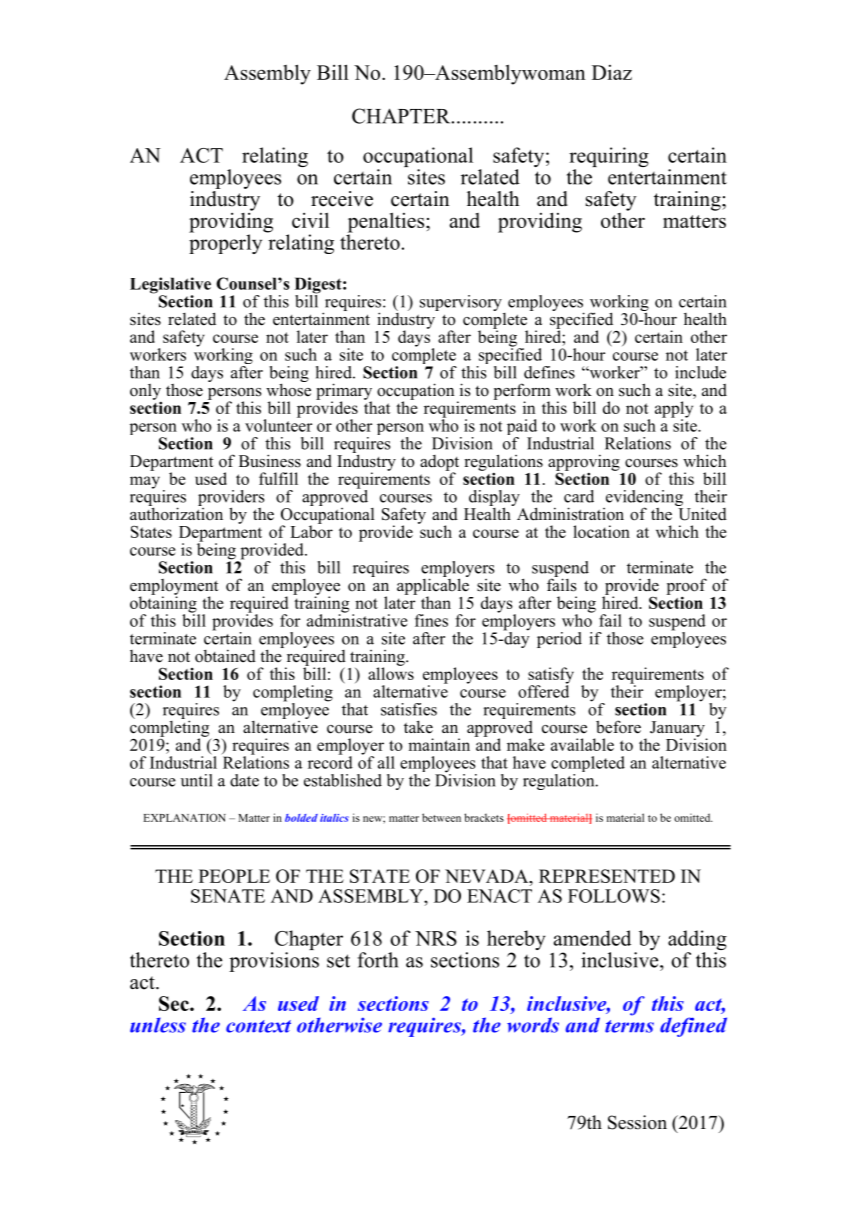  I want to click on receive, so click(342, 199).
